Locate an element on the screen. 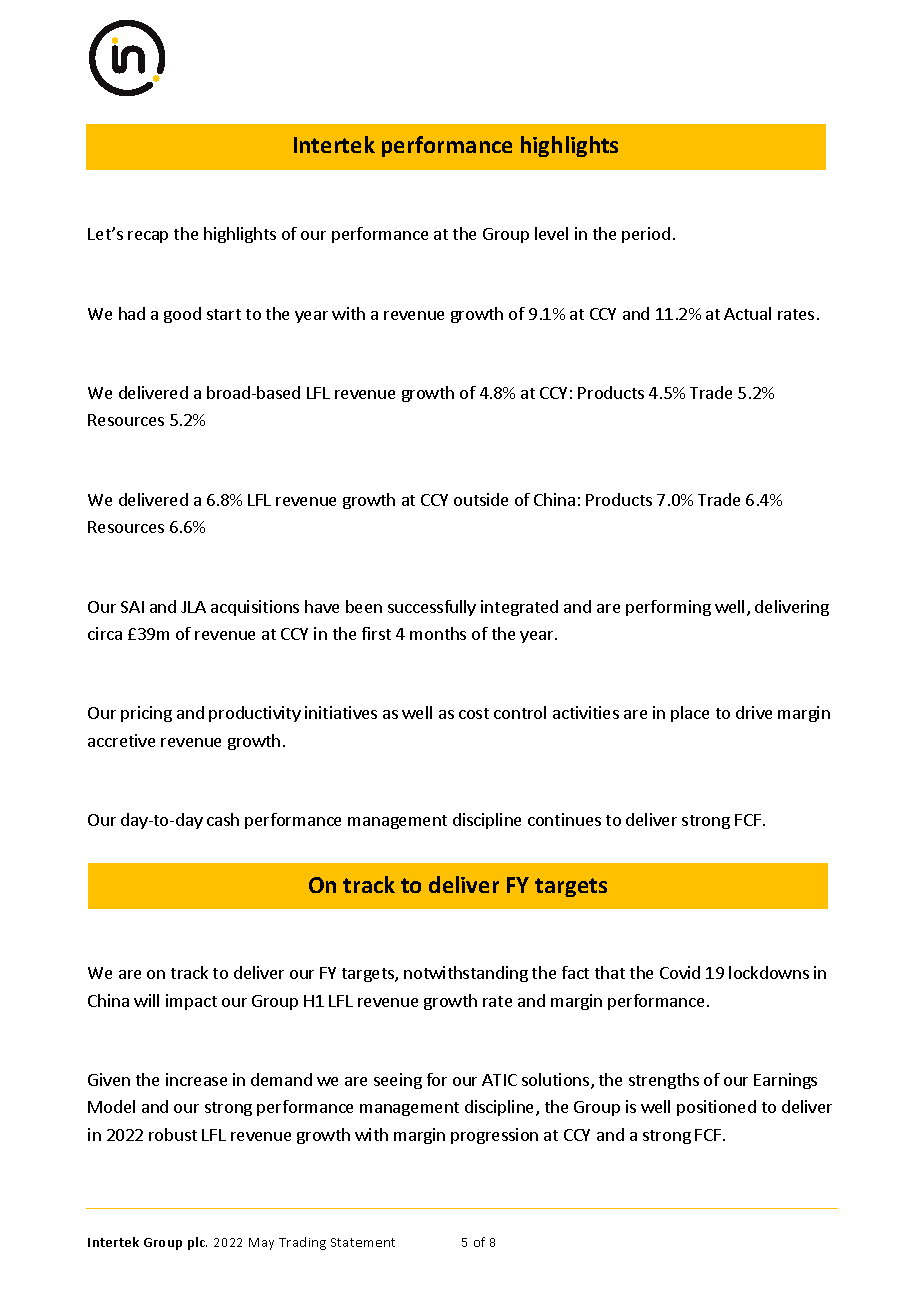 Image resolution: width=924 pixels, height=1308 pixels. recap is located at coordinates (148, 237).
